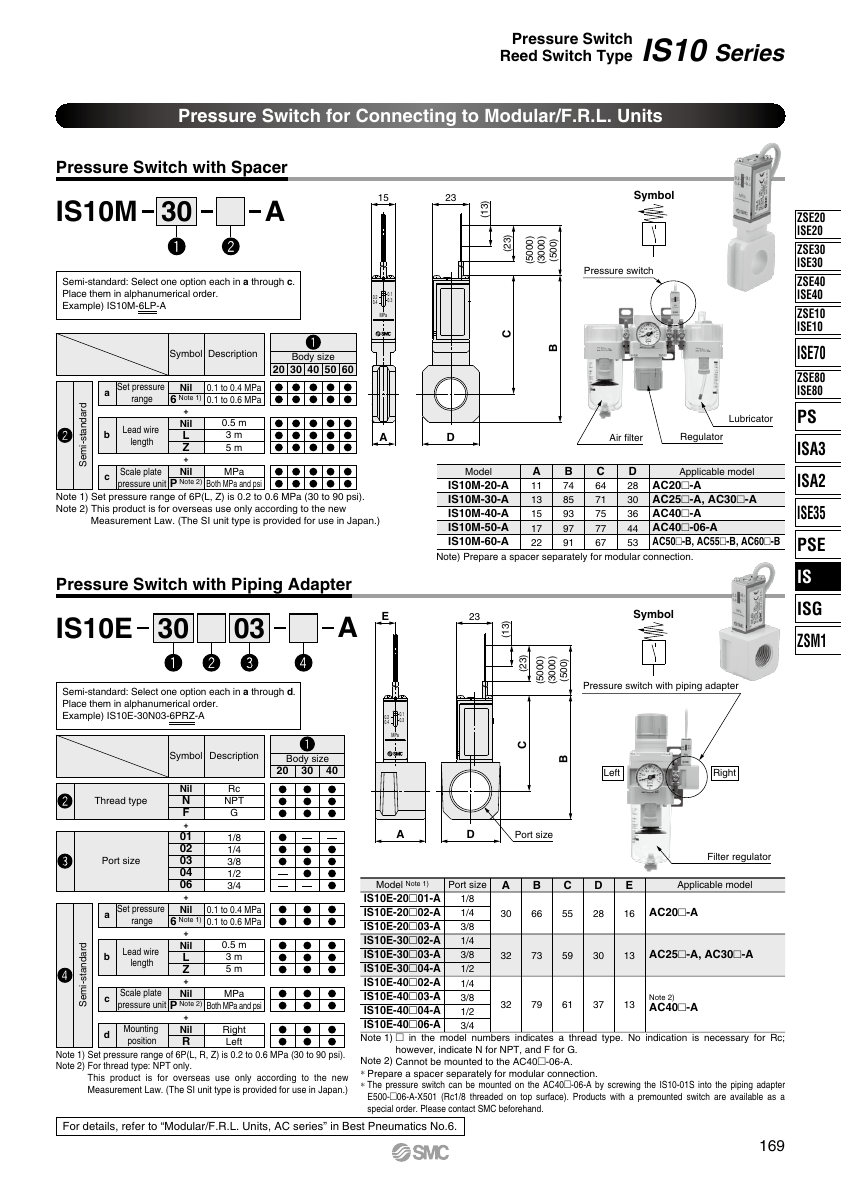 This screenshot has width=841, height=1193. What do you see at coordinates (726, 1039) in the screenshot?
I see `necessary` at bounding box center [726, 1039].
